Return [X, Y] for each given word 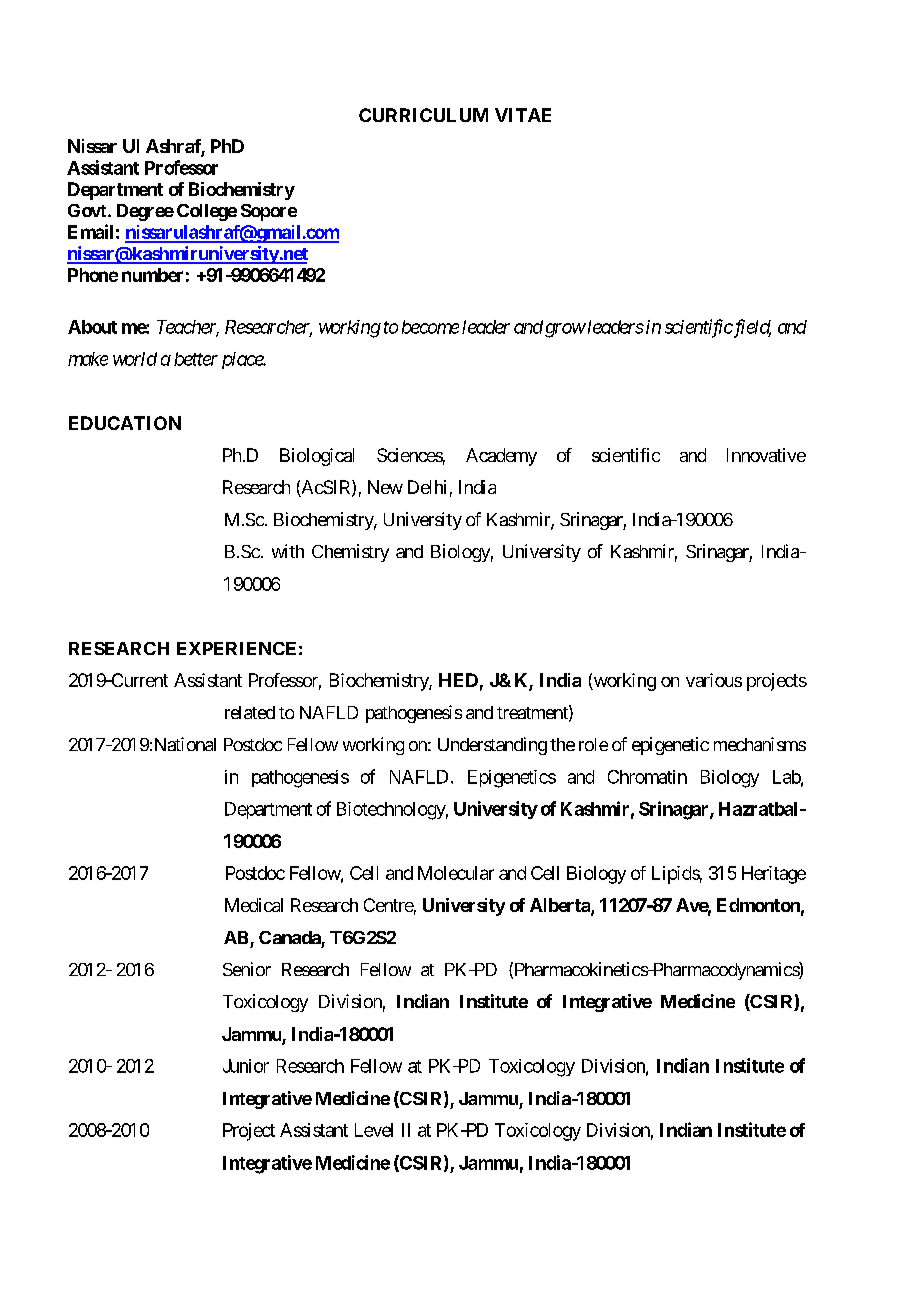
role [593, 744]
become [430, 327]
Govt [88, 210]
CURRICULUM [423, 115]
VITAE [523, 115]
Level [374, 1130]
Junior [246, 1066]
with [288, 551]
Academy [501, 457]
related [250, 712]
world [135, 359]
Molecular [456, 873]
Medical [254, 905]
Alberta [561, 906]
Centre [389, 905]
